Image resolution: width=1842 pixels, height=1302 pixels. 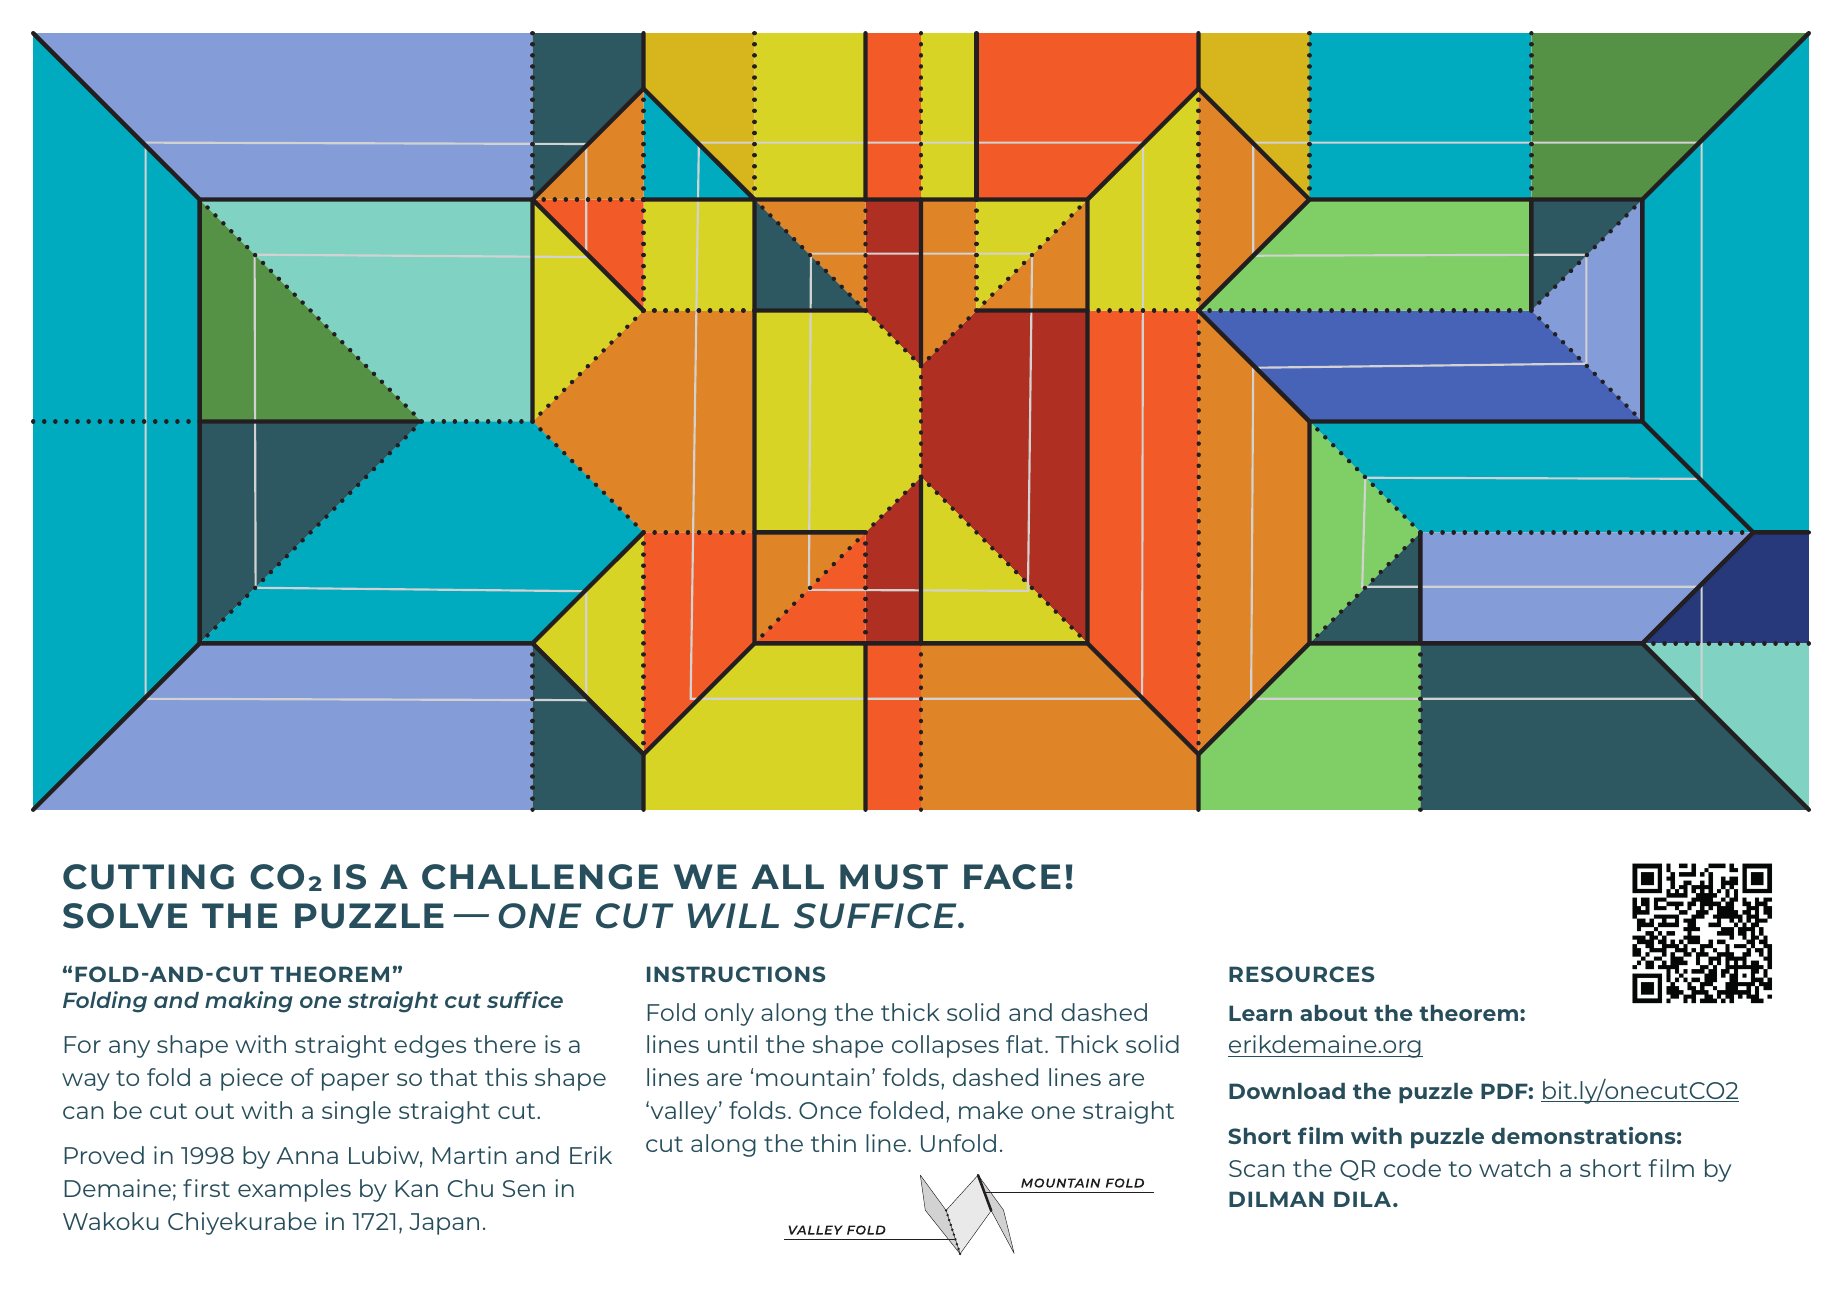 I want to click on mountain, so click(x=813, y=1077).
